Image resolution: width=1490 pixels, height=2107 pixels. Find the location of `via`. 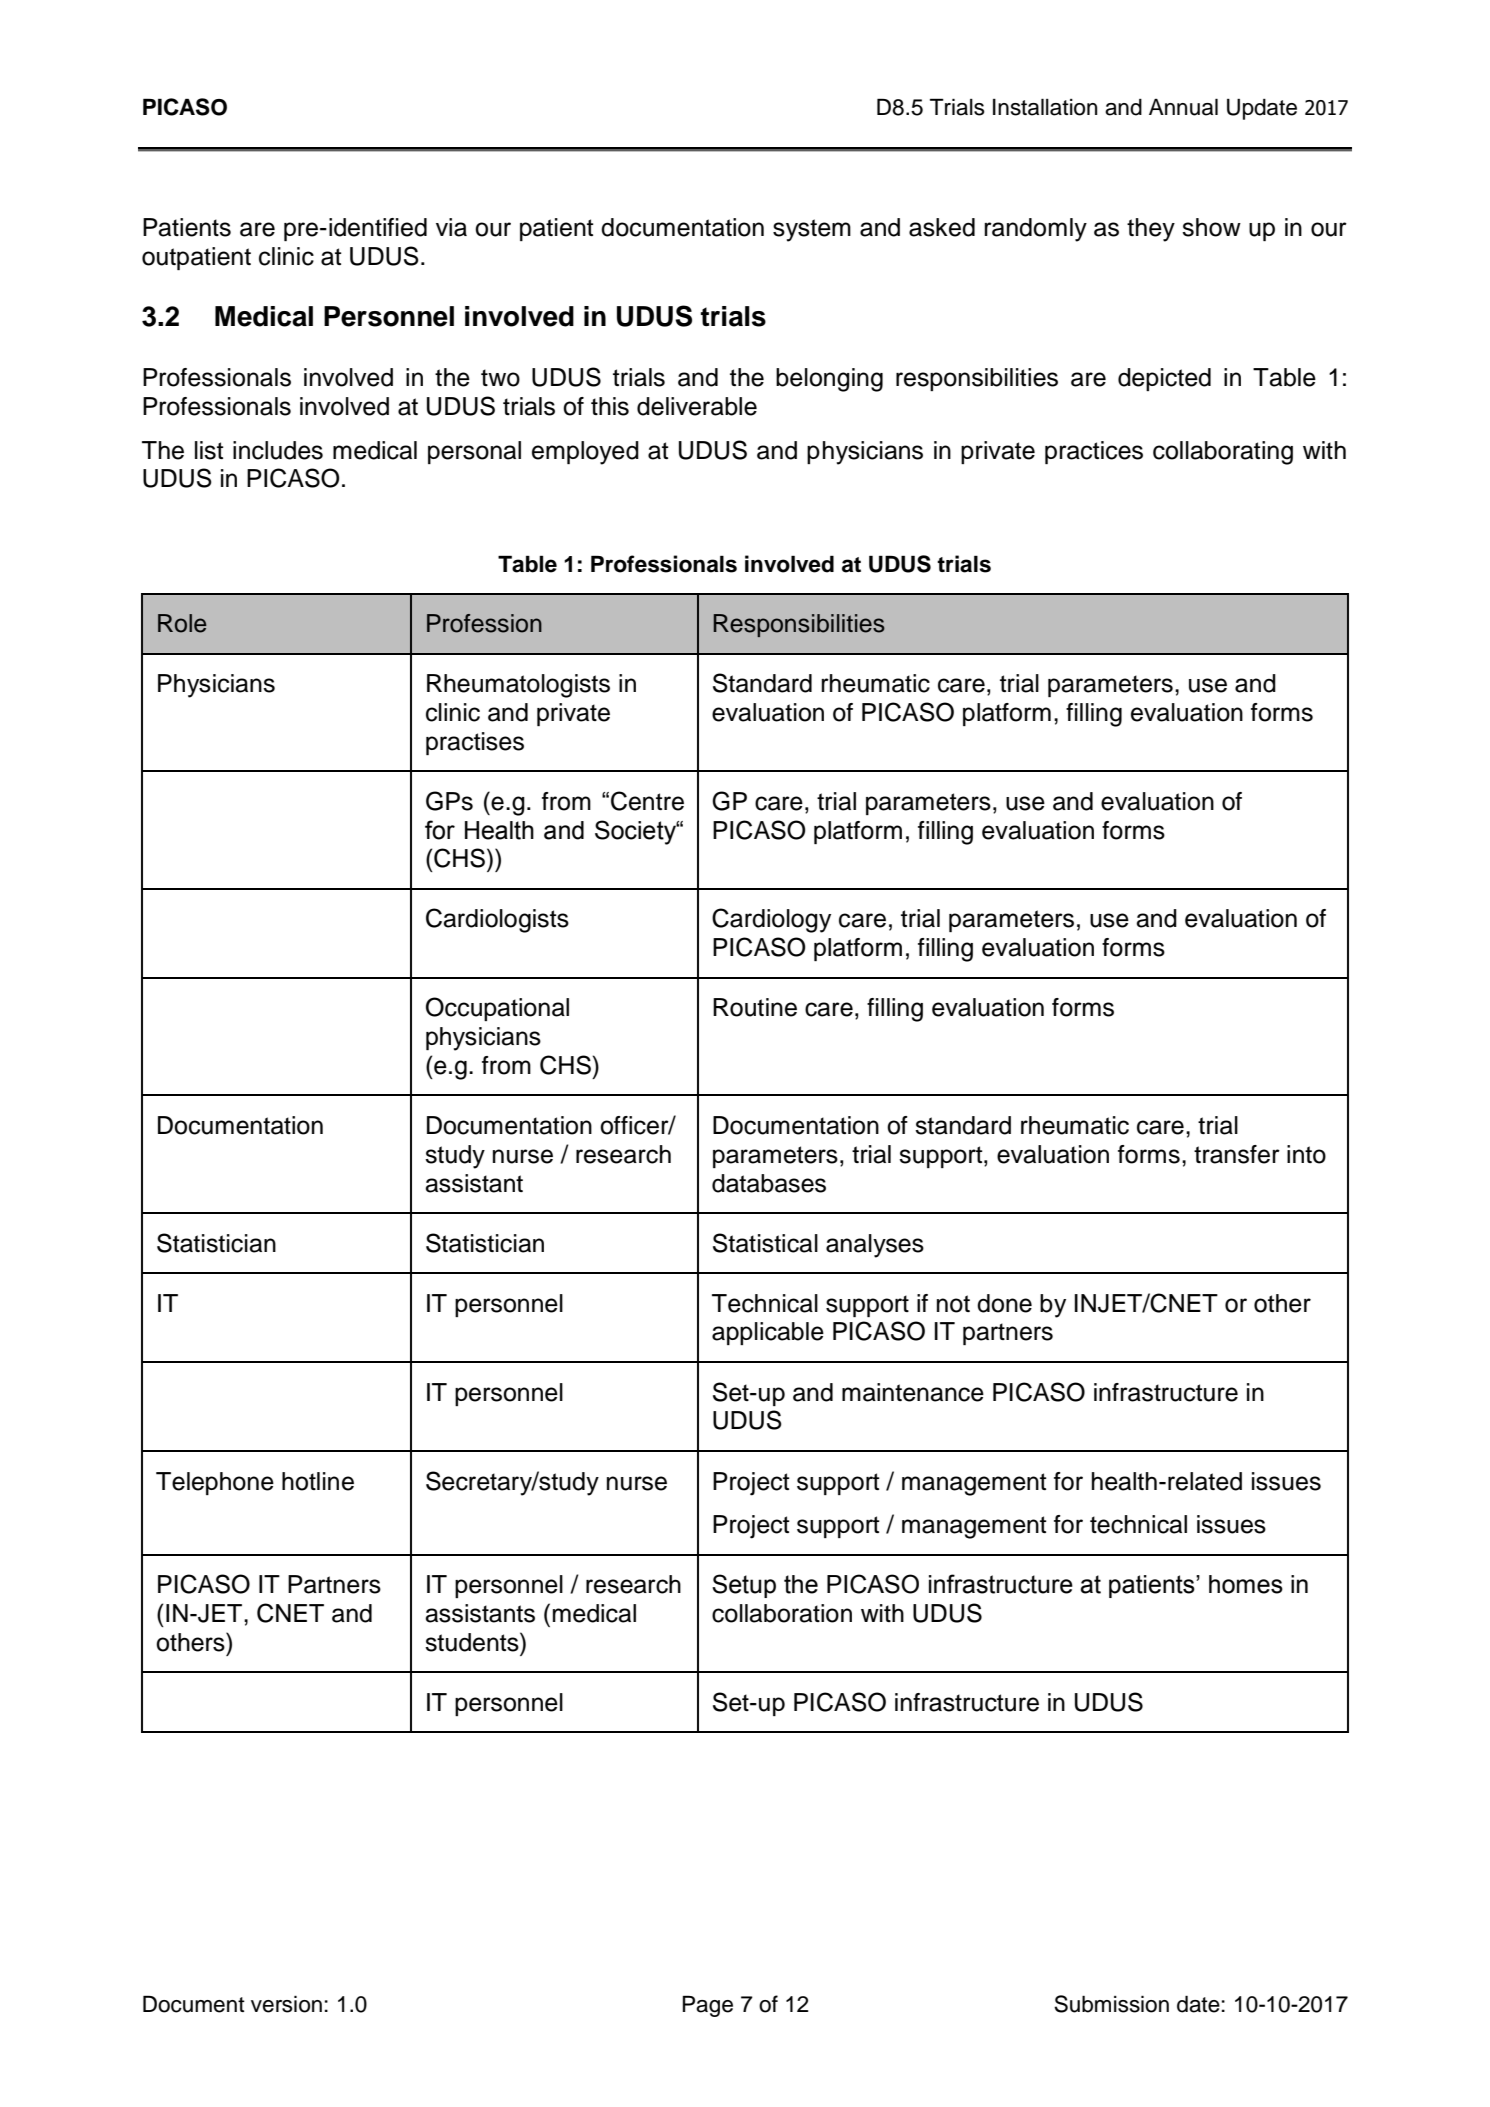

via is located at coordinates (451, 227).
